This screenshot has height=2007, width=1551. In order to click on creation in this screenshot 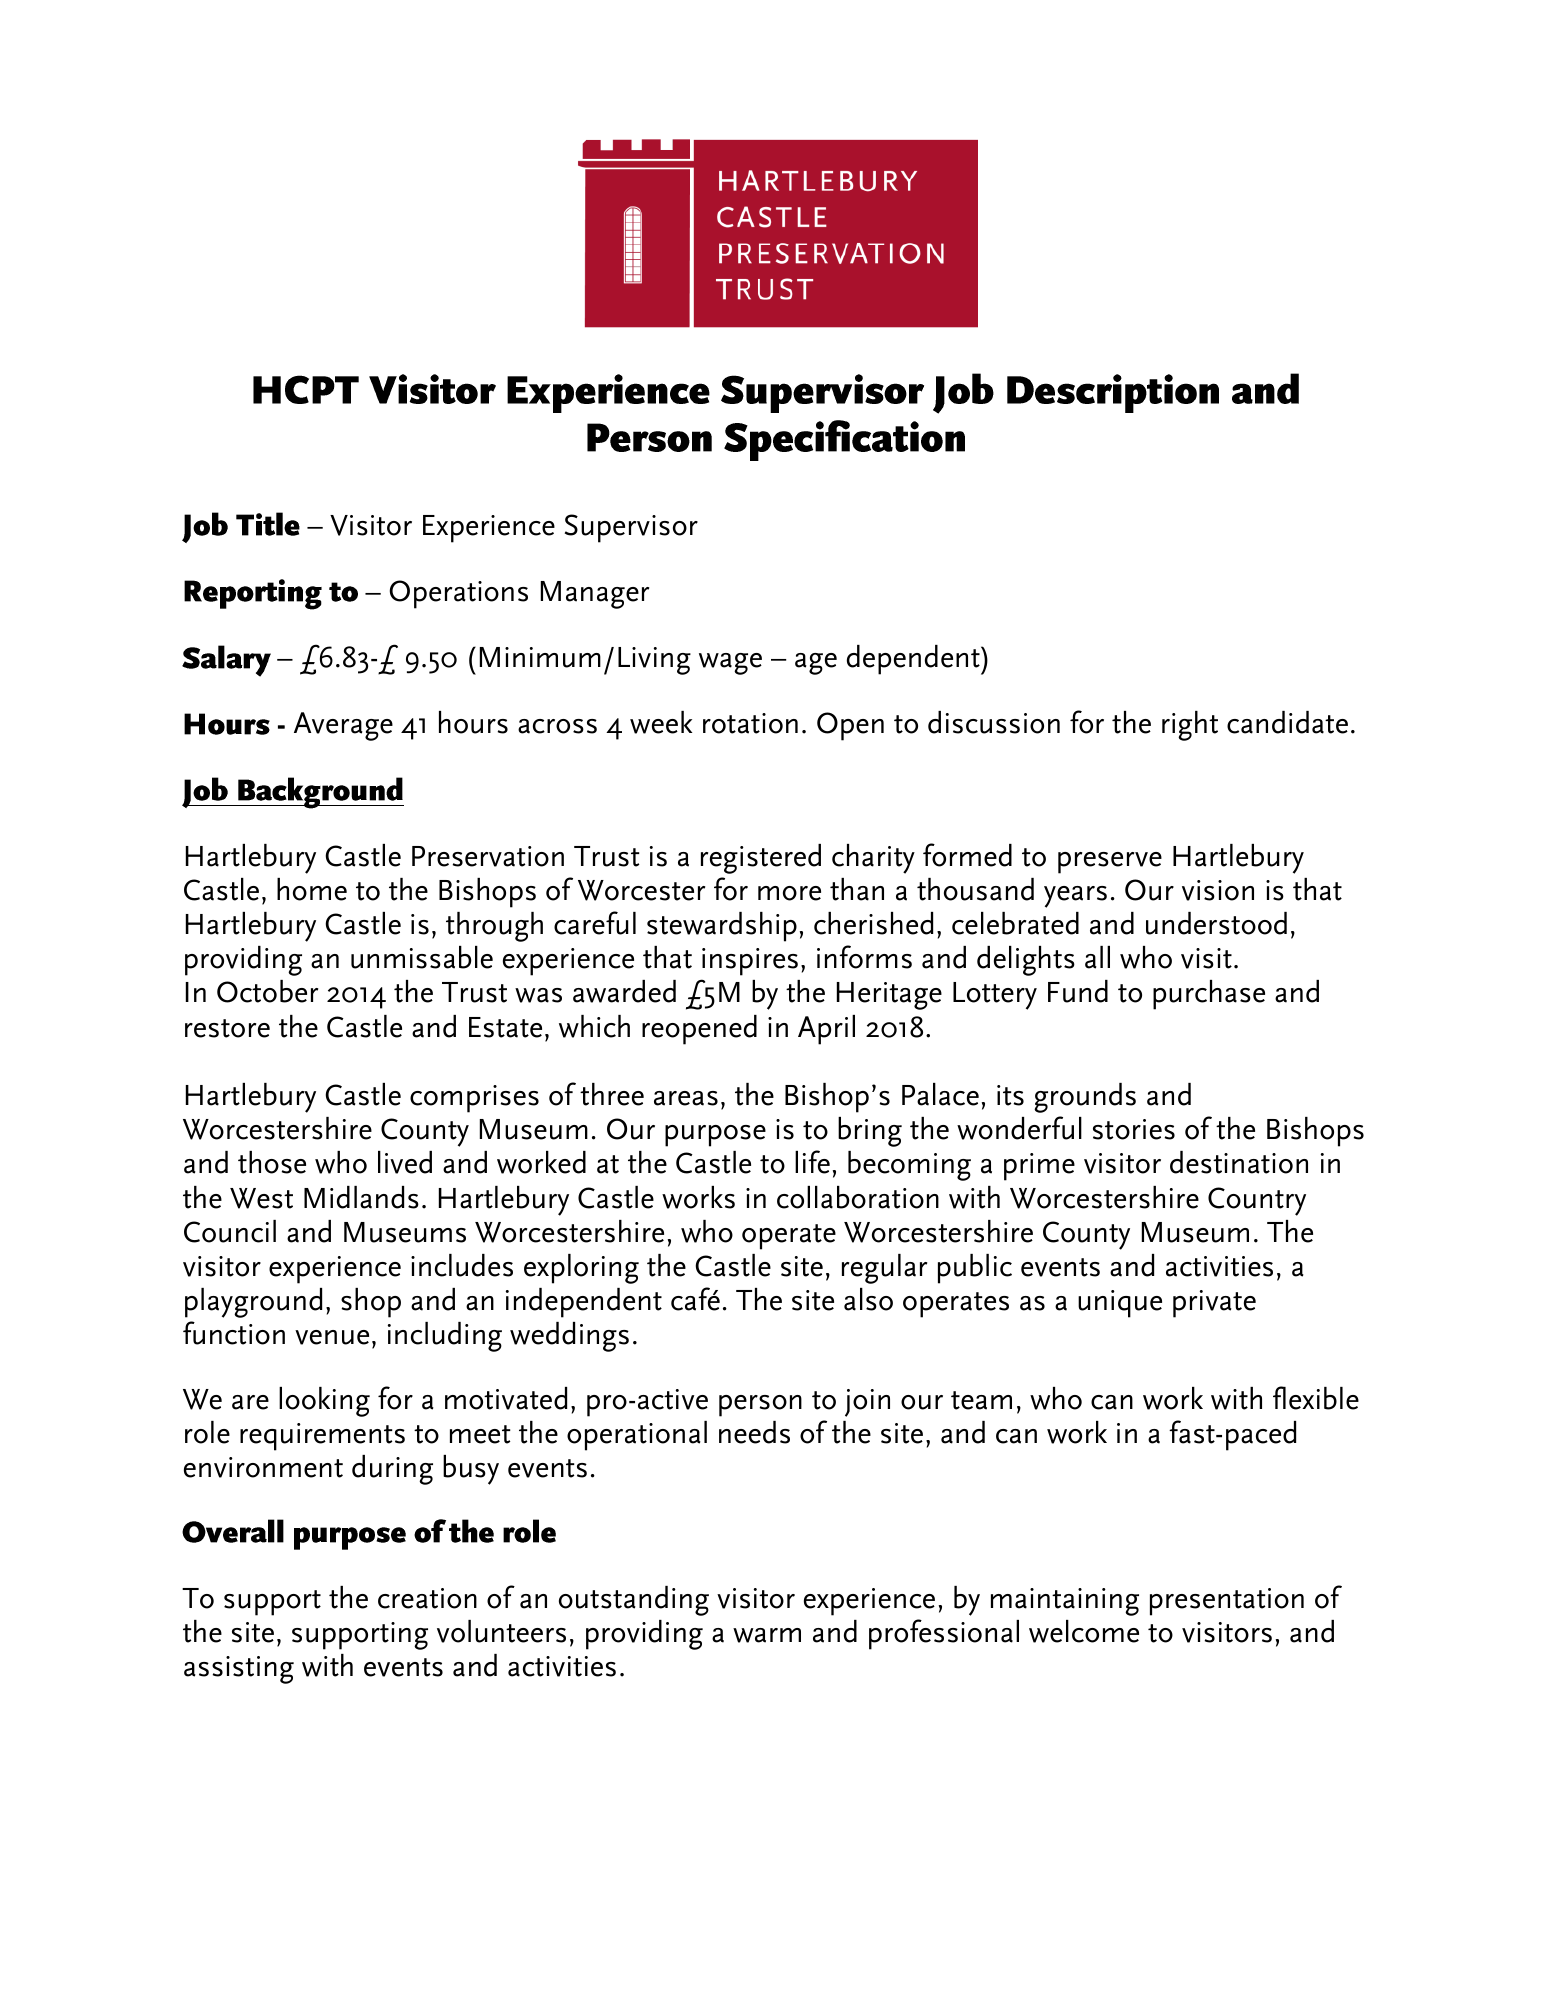, I will do `click(427, 1598)`.
